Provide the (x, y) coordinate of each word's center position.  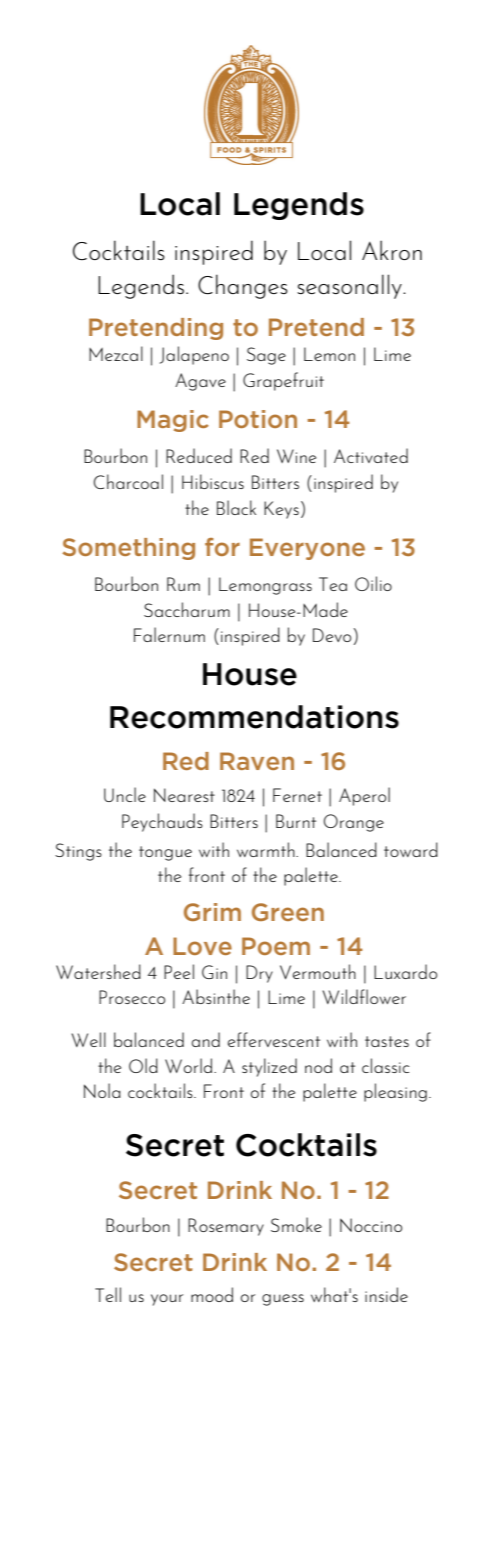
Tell (108, 1294)
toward (411, 849)
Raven (257, 761)
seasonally (350, 286)
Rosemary (226, 1227)
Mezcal (116, 353)
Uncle (125, 794)
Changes (243, 286)
